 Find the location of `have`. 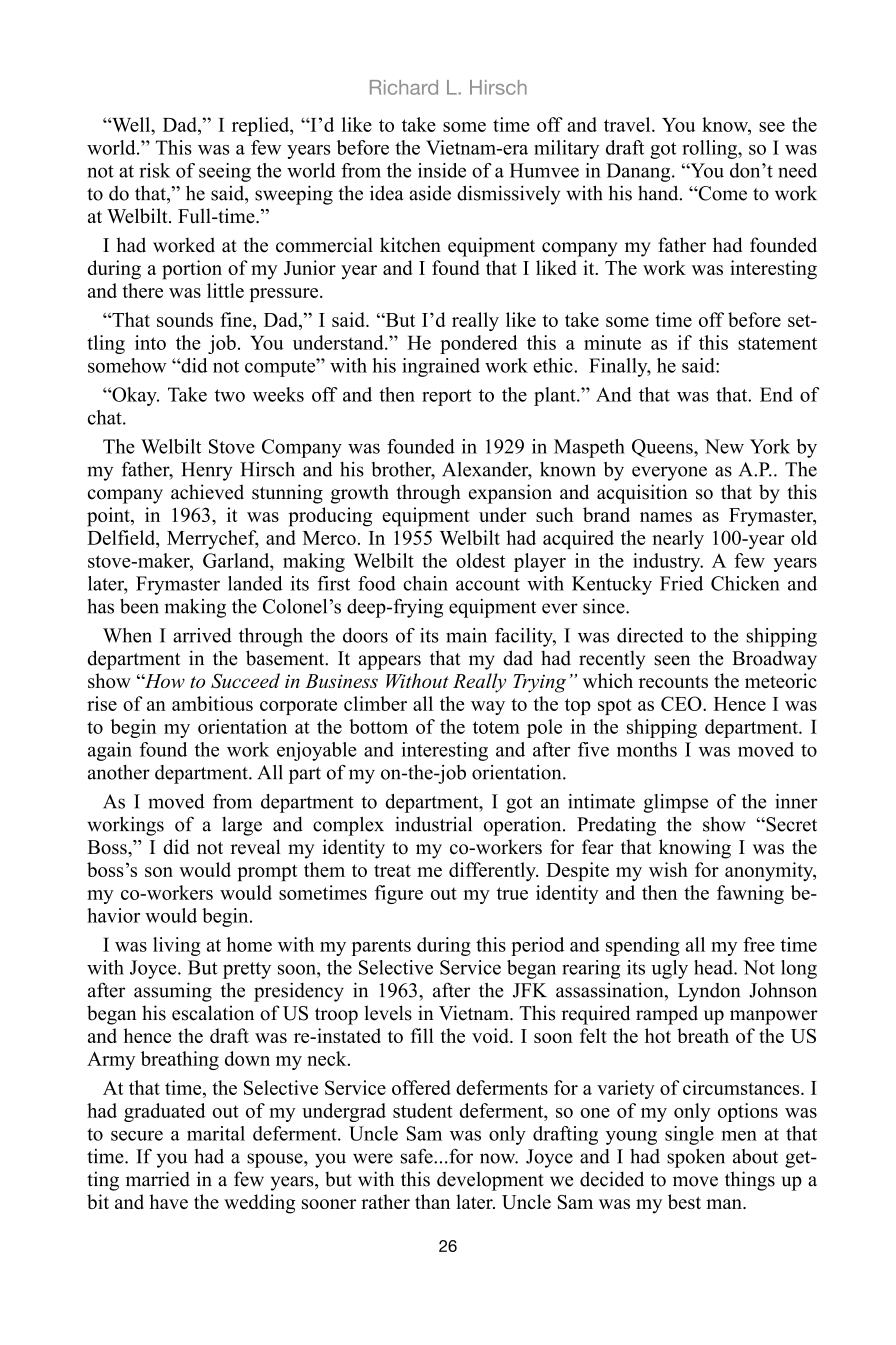

have is located at coordinates (168, 1201).
